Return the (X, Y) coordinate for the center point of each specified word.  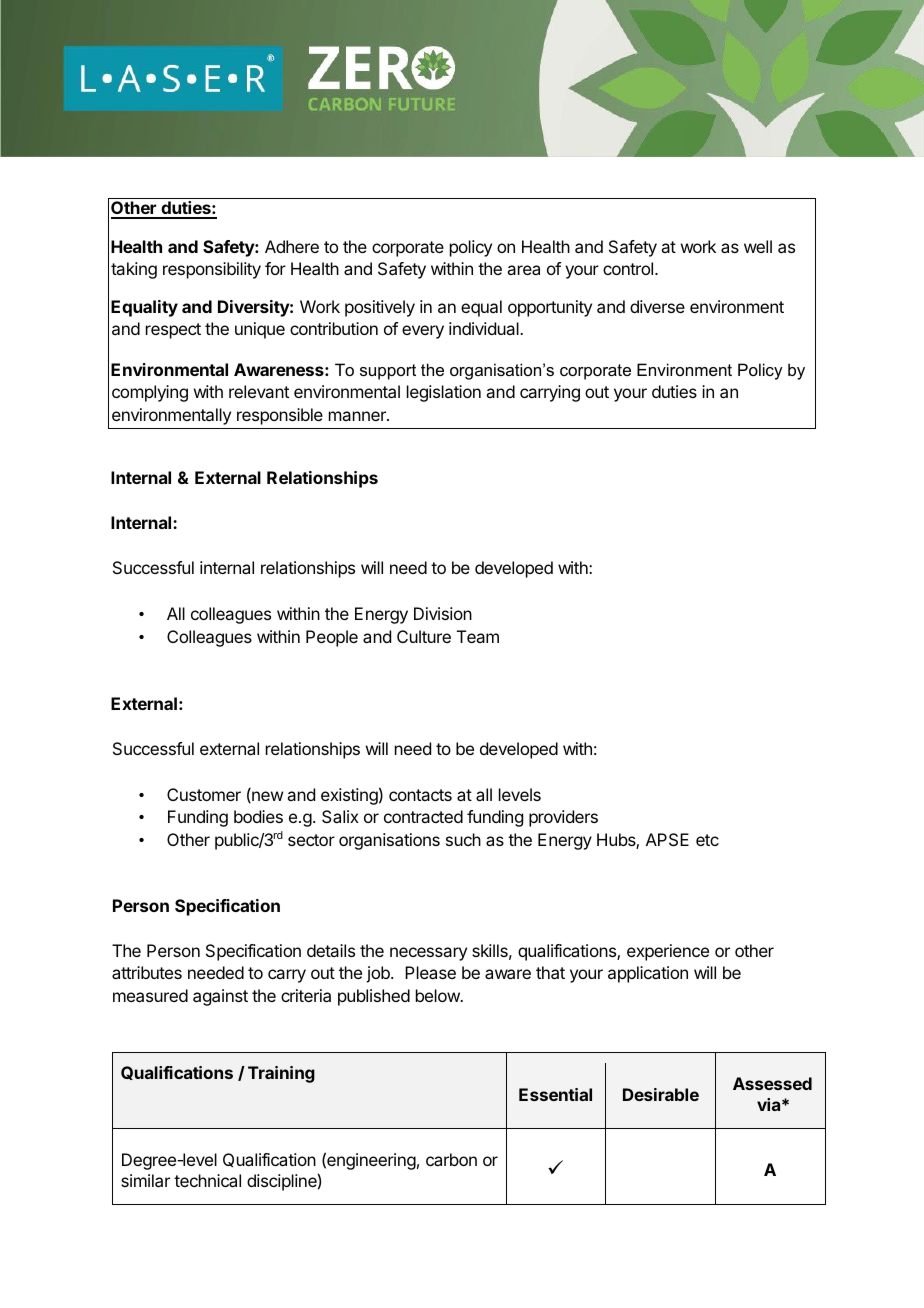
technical (207, 1180)
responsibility (212, 270)
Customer (204, 794)
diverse (657, 306)
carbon (451, 1159)
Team (478, 636)
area (523, 270)
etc (707, 840)
